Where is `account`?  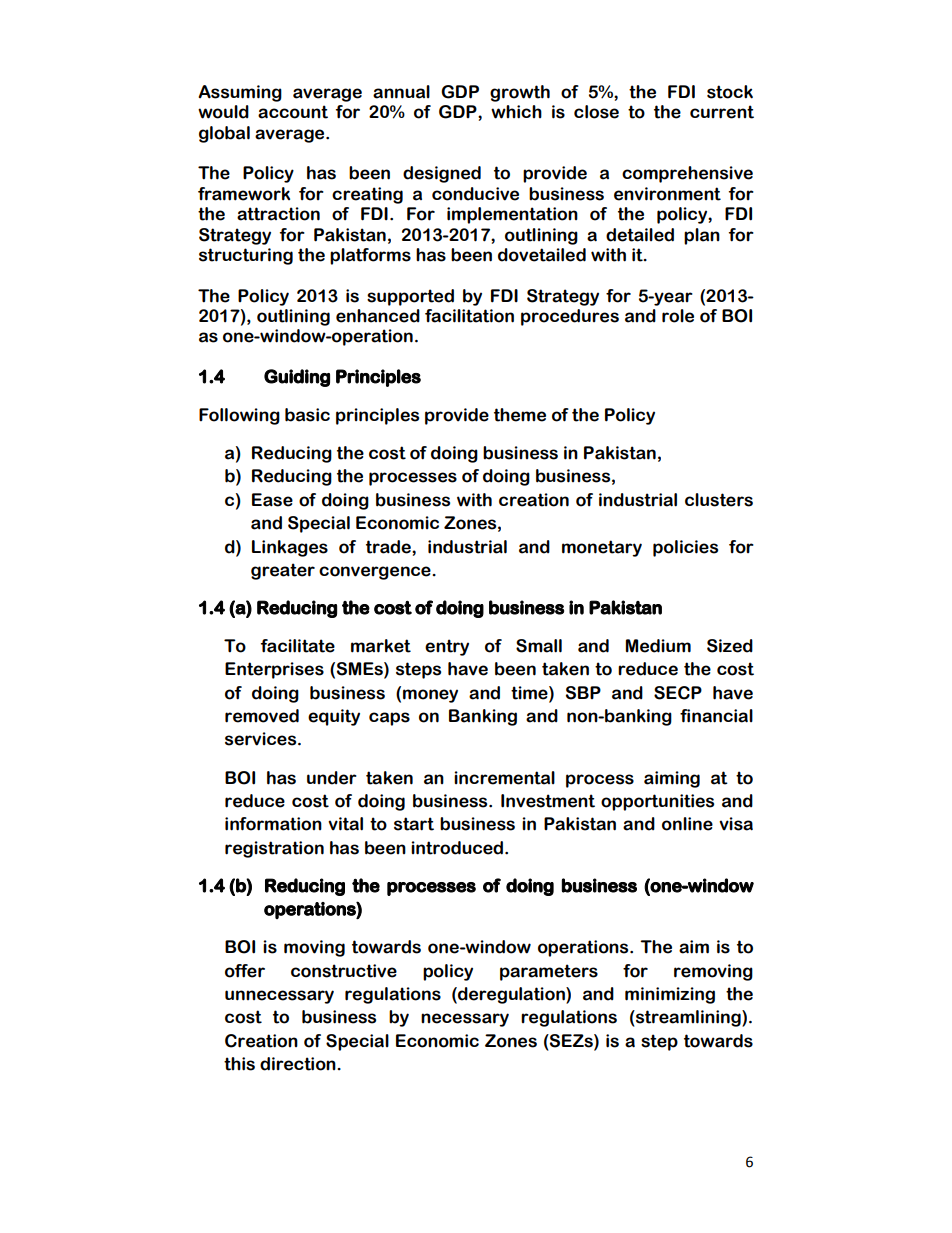 account is located at coordinates (293, 112).
